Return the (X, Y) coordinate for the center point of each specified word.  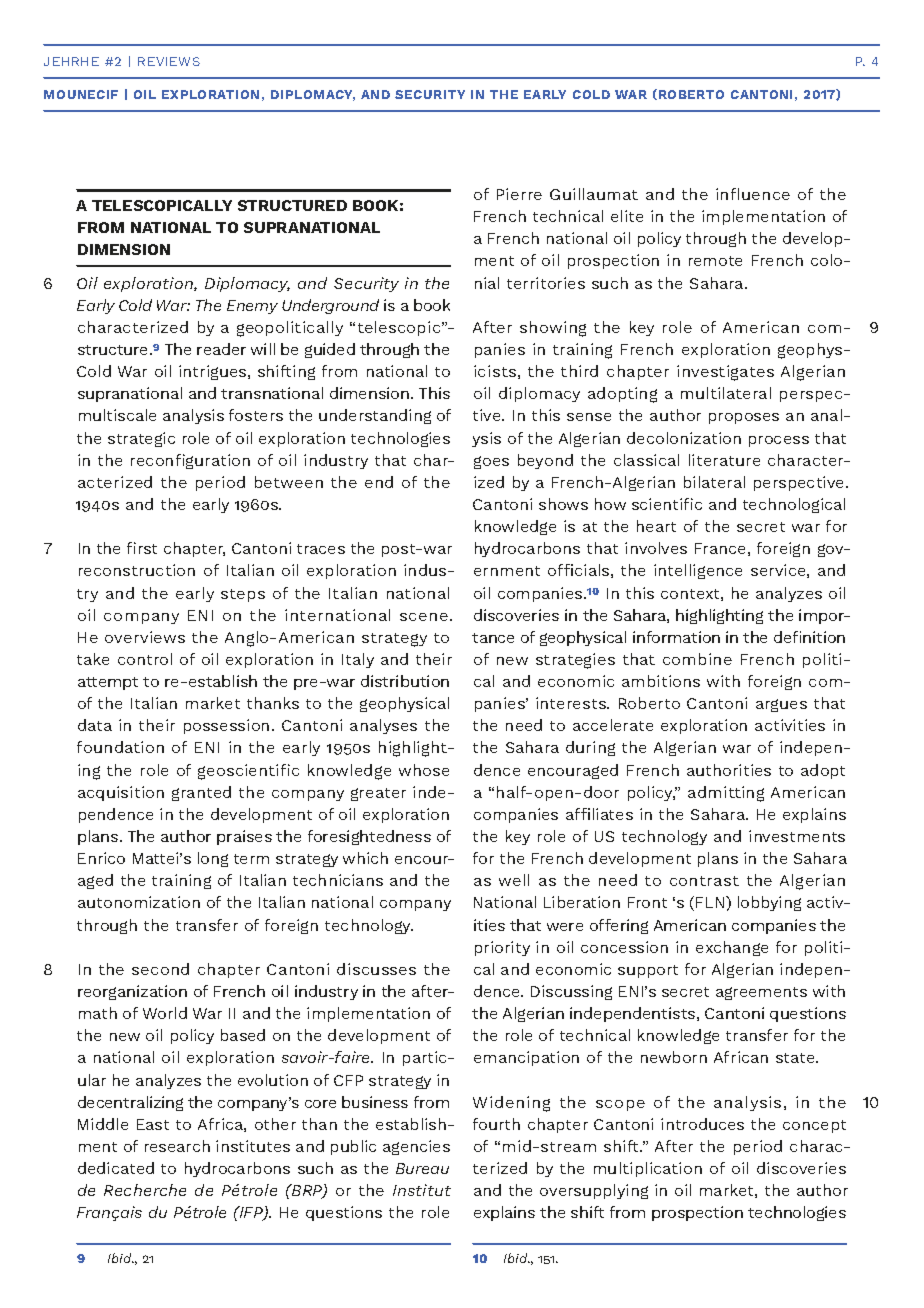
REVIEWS (169, 61)
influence (753, 194)
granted (201, 793)
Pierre (519, 194)
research (177, 1146)
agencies (416, 1147)
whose (424, 770)
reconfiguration (190, 461)
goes (491, 462)
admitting (726, 794)
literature (724, 460)
